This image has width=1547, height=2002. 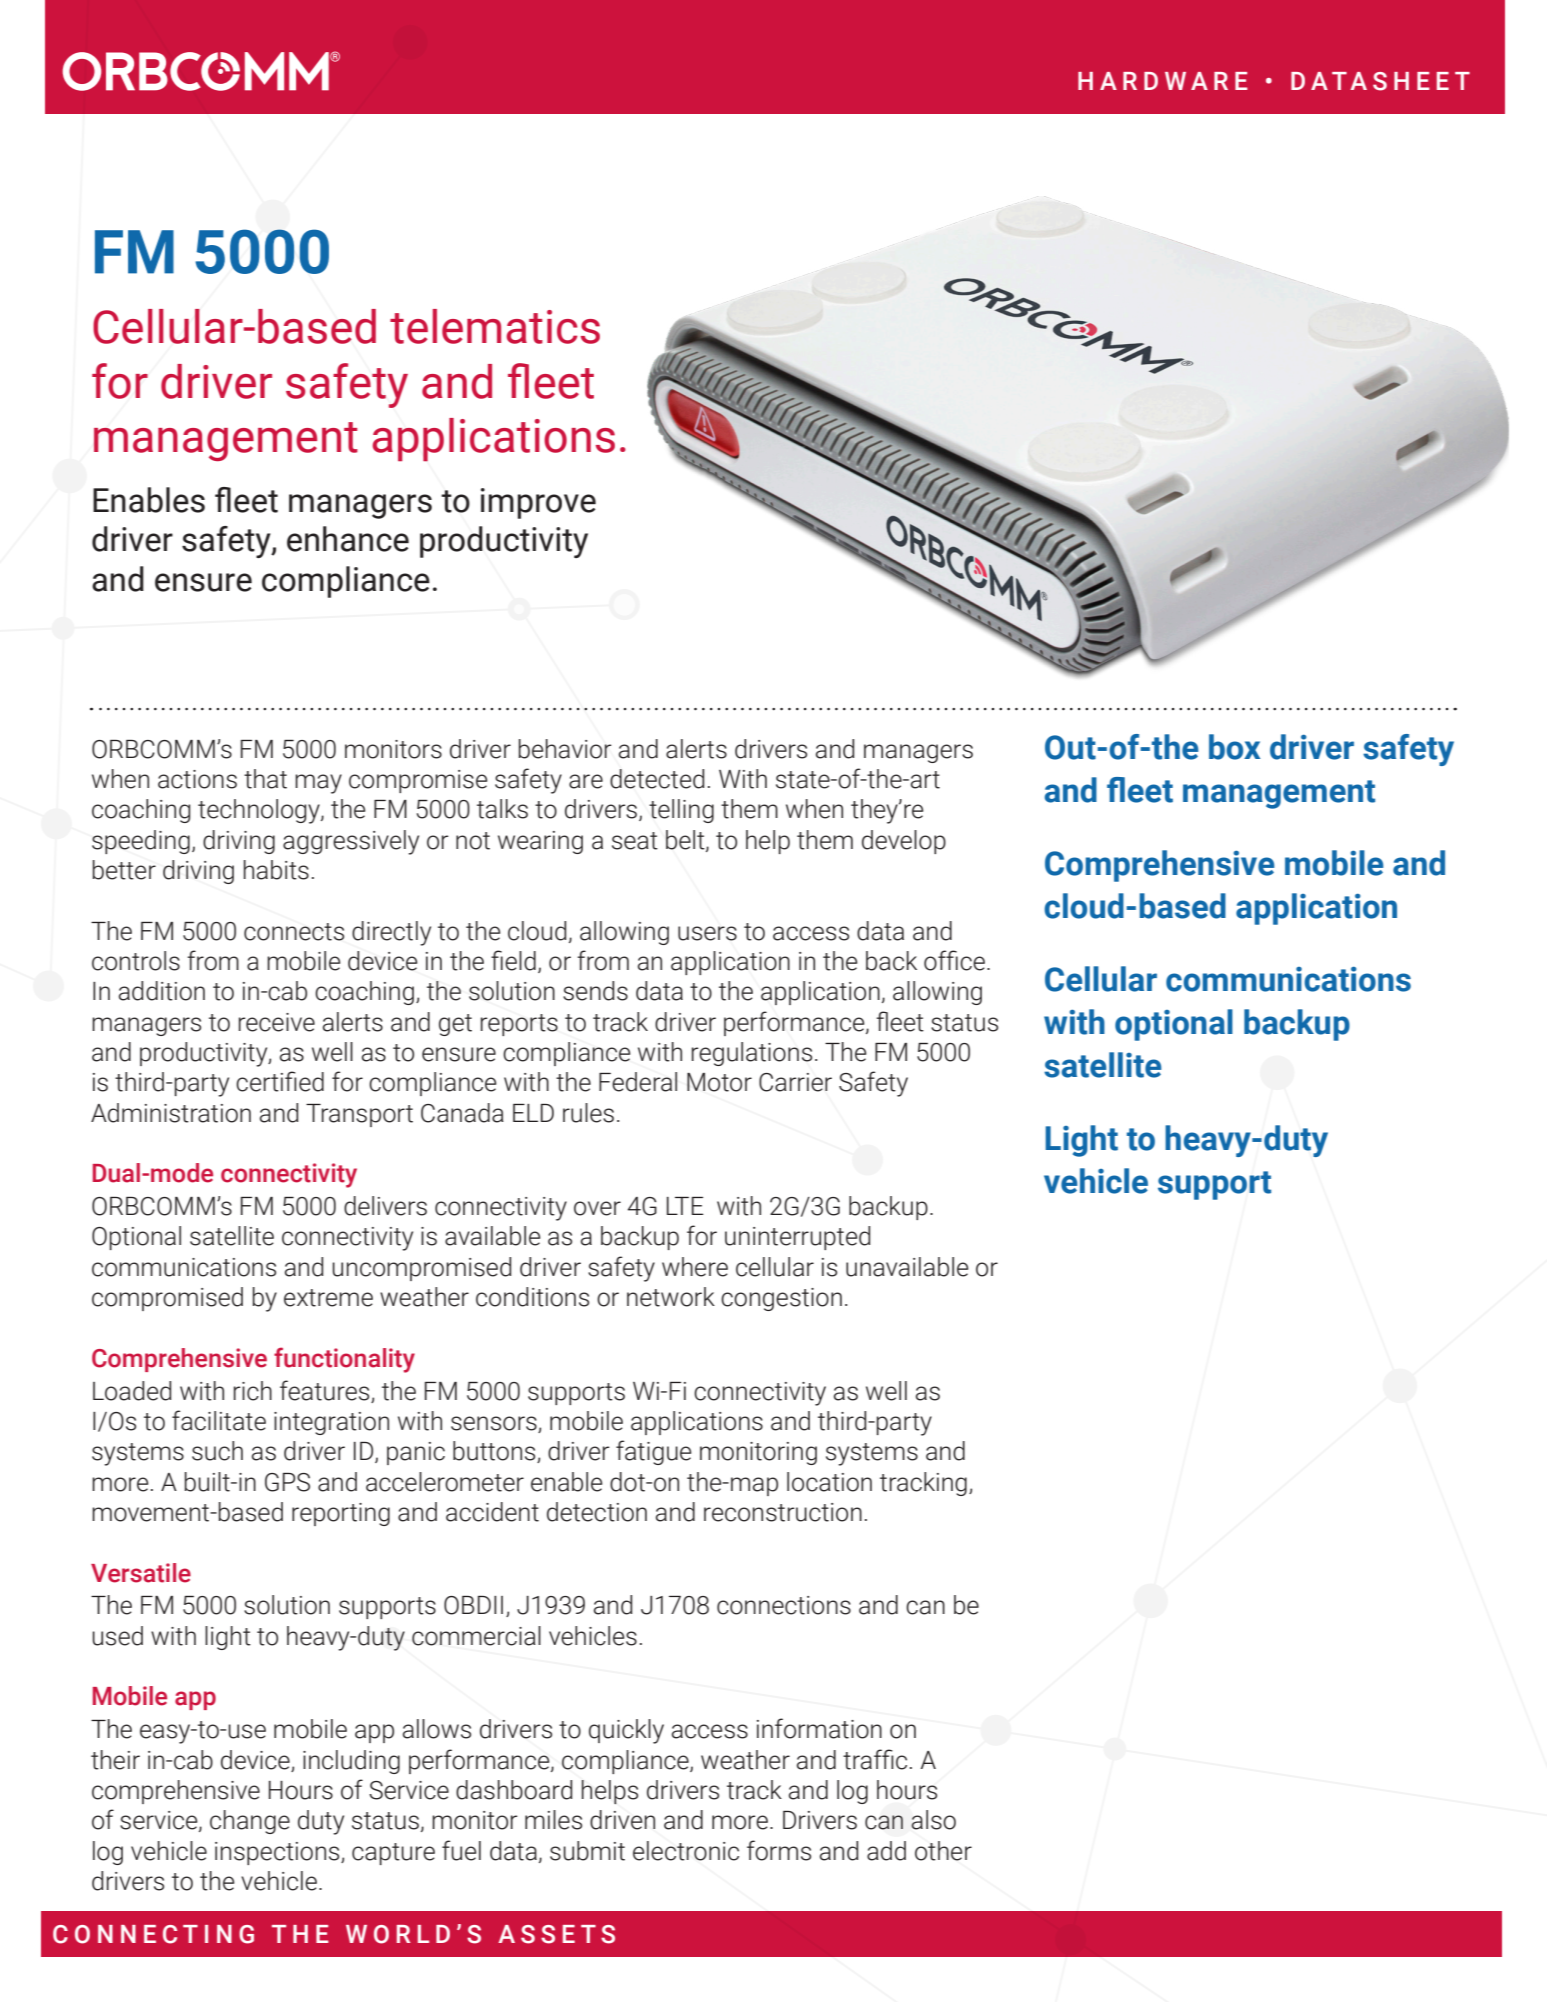 What do you see at coordinates (280, 1081) in the image?
I see `certified` at bounding box center [280, 1081].
